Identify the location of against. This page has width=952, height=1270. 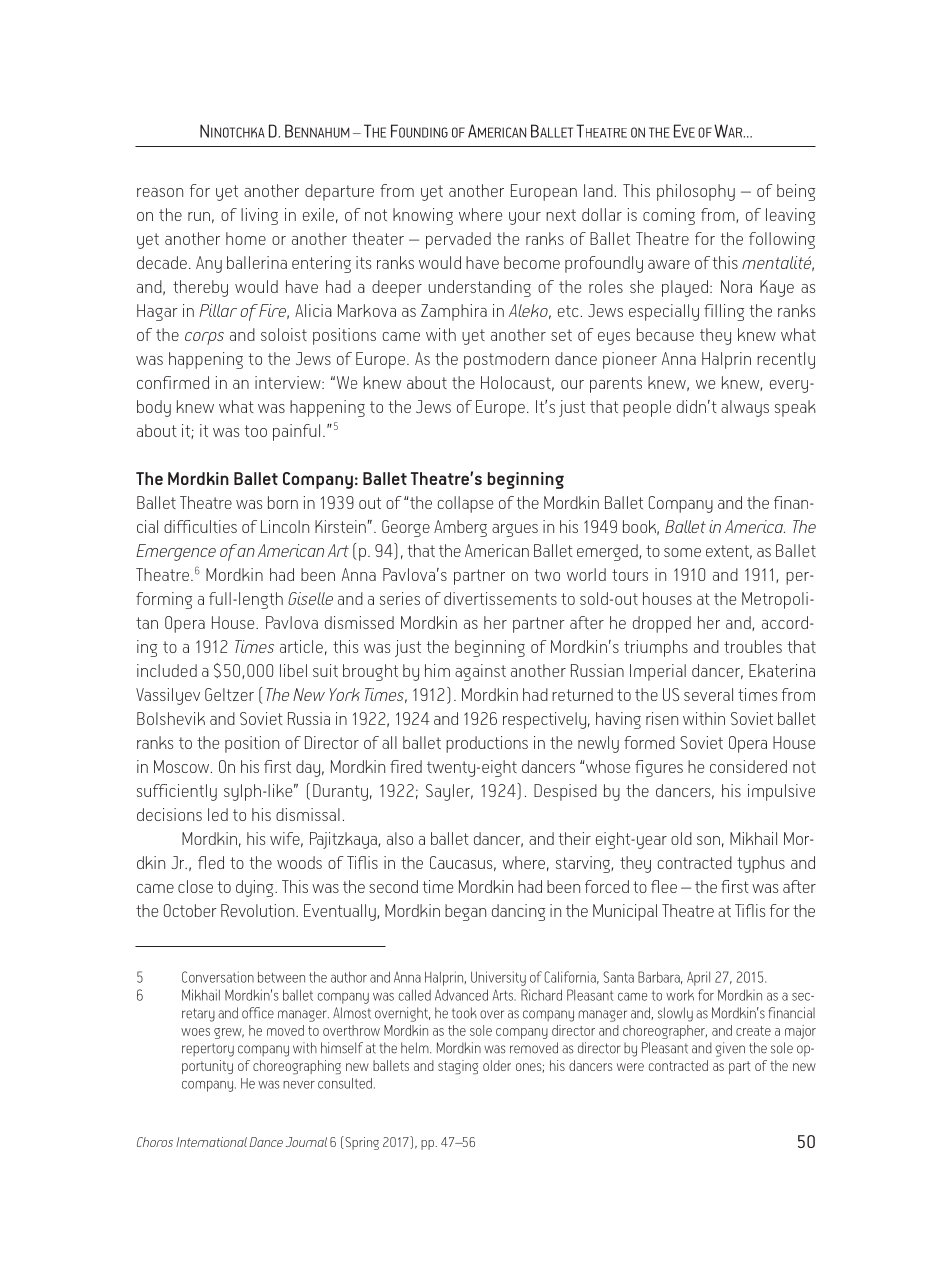
(480, 672).
